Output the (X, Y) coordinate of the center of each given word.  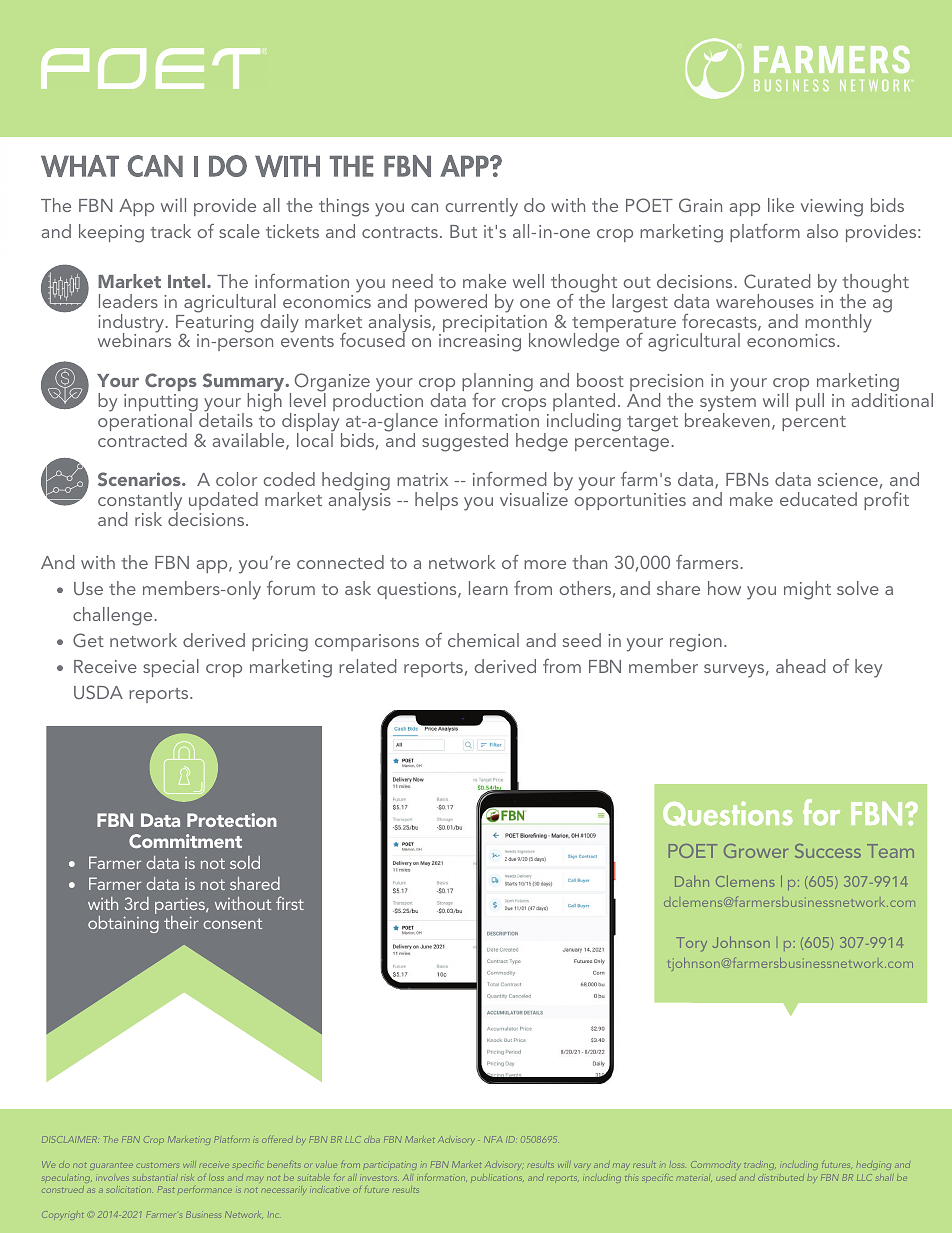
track (170, 231)
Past (166, 1189)
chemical (483, 640)
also (822, 231)
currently (482, 207)
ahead (800, 666)
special (171, 668)
